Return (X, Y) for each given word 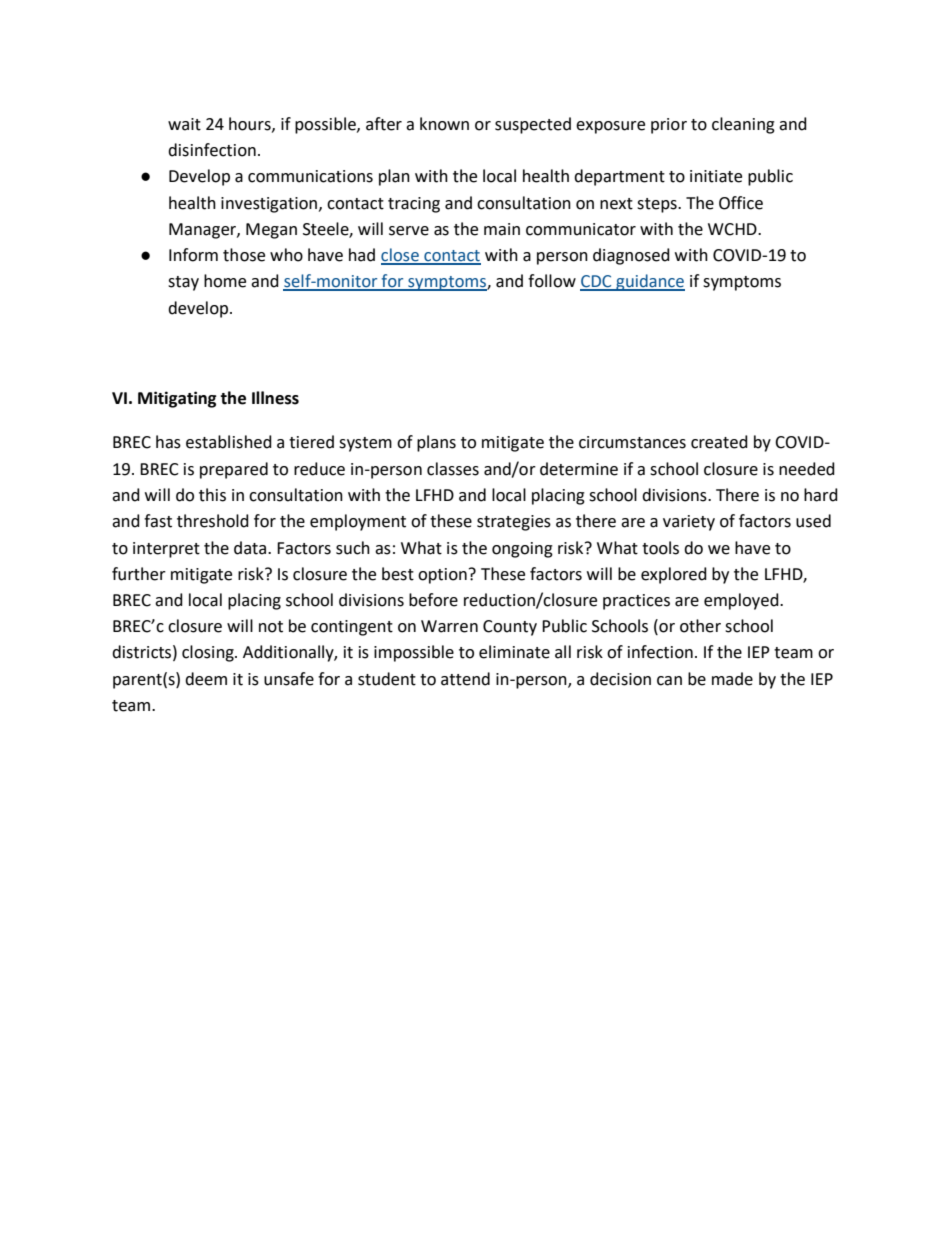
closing (209, 653)
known (444, 124)
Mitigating (177, 399)
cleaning (743, 125)
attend (465, 679)
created (719, 442)
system (365, 444)
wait (184, 124)
